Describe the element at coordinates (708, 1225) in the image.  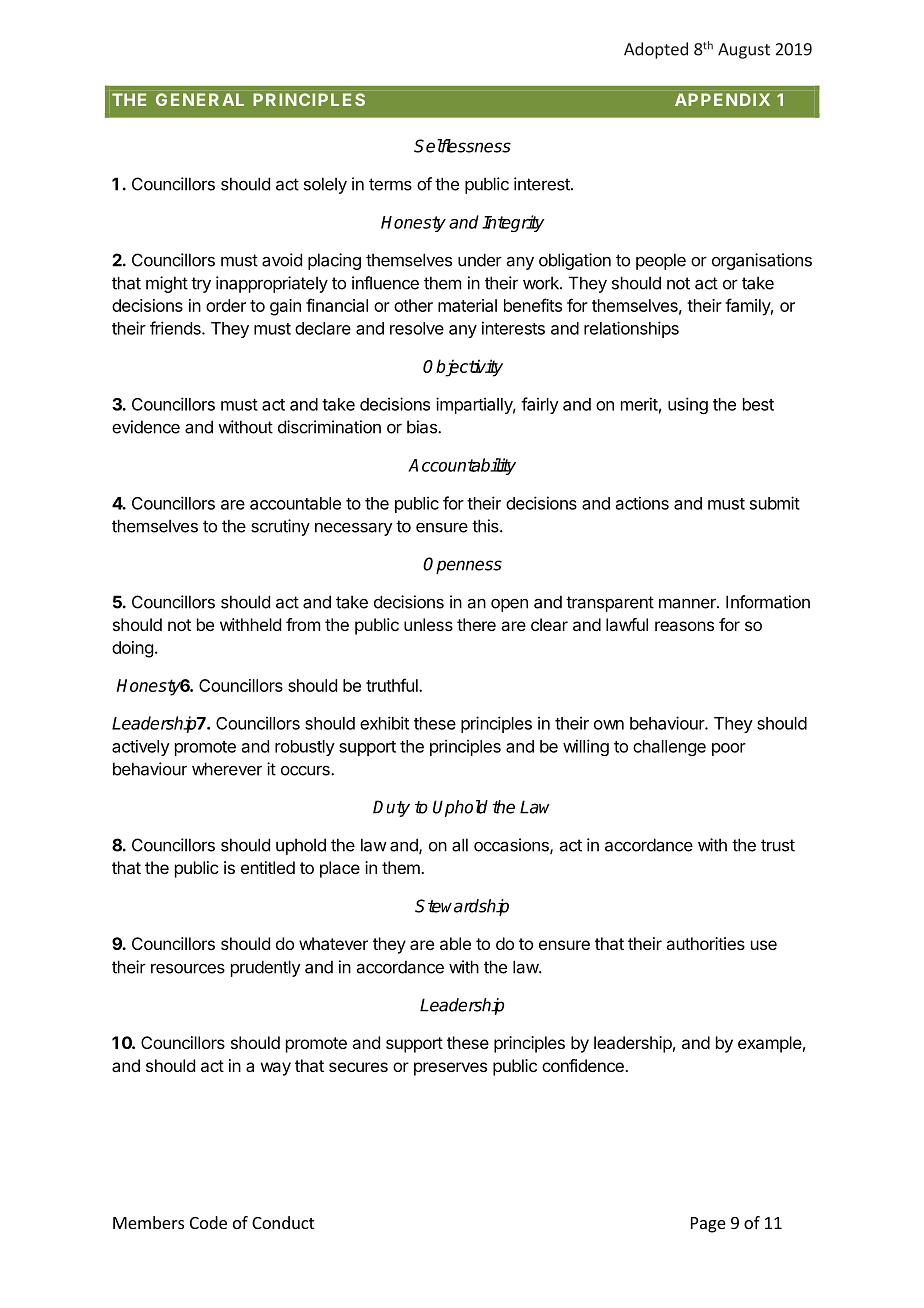
I see `Page` at that location.
